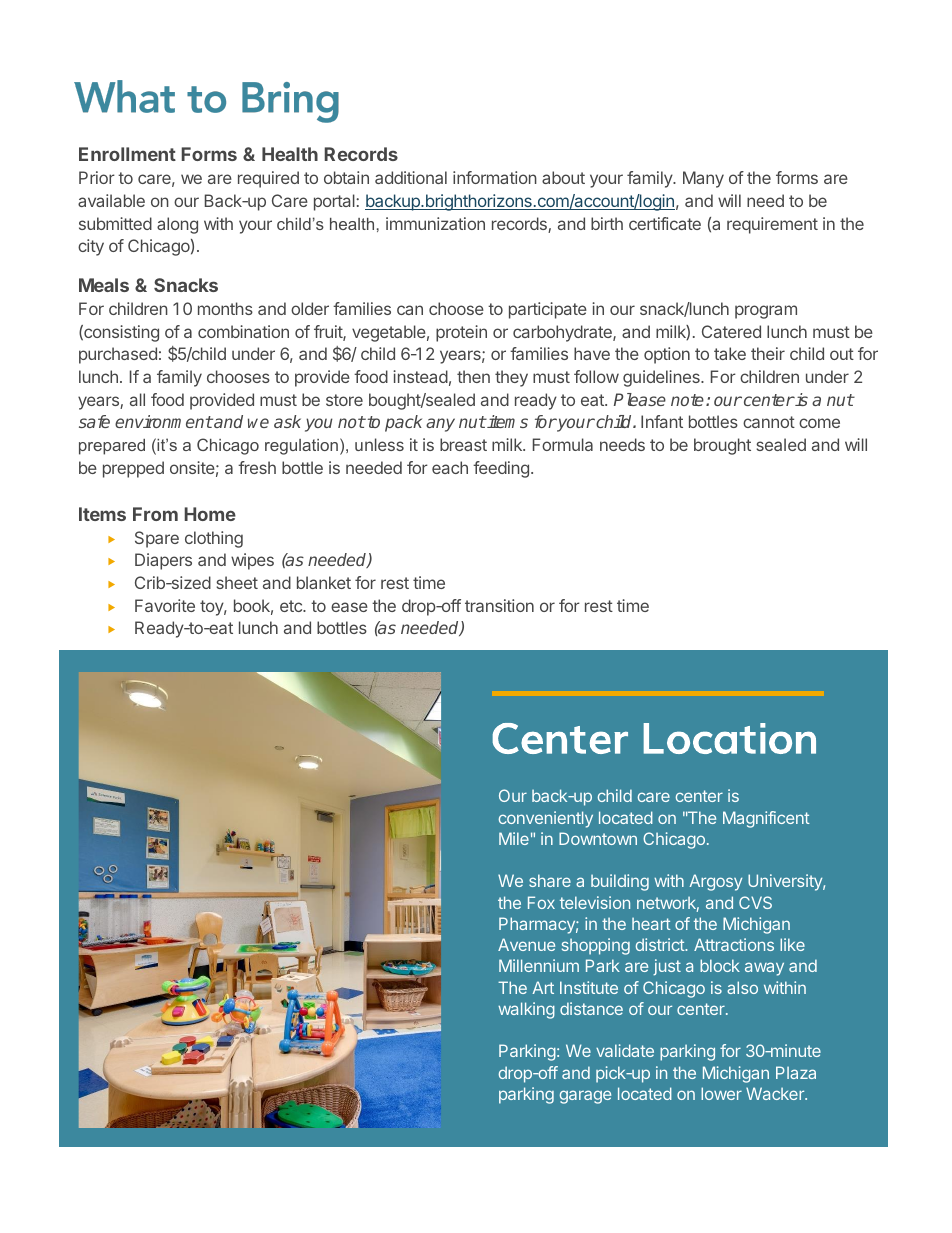 The width and height of the screenshot is (952, 1233). Describe the element at coordinates (499, 605) in the screenshot. I see `transition` at that location.
